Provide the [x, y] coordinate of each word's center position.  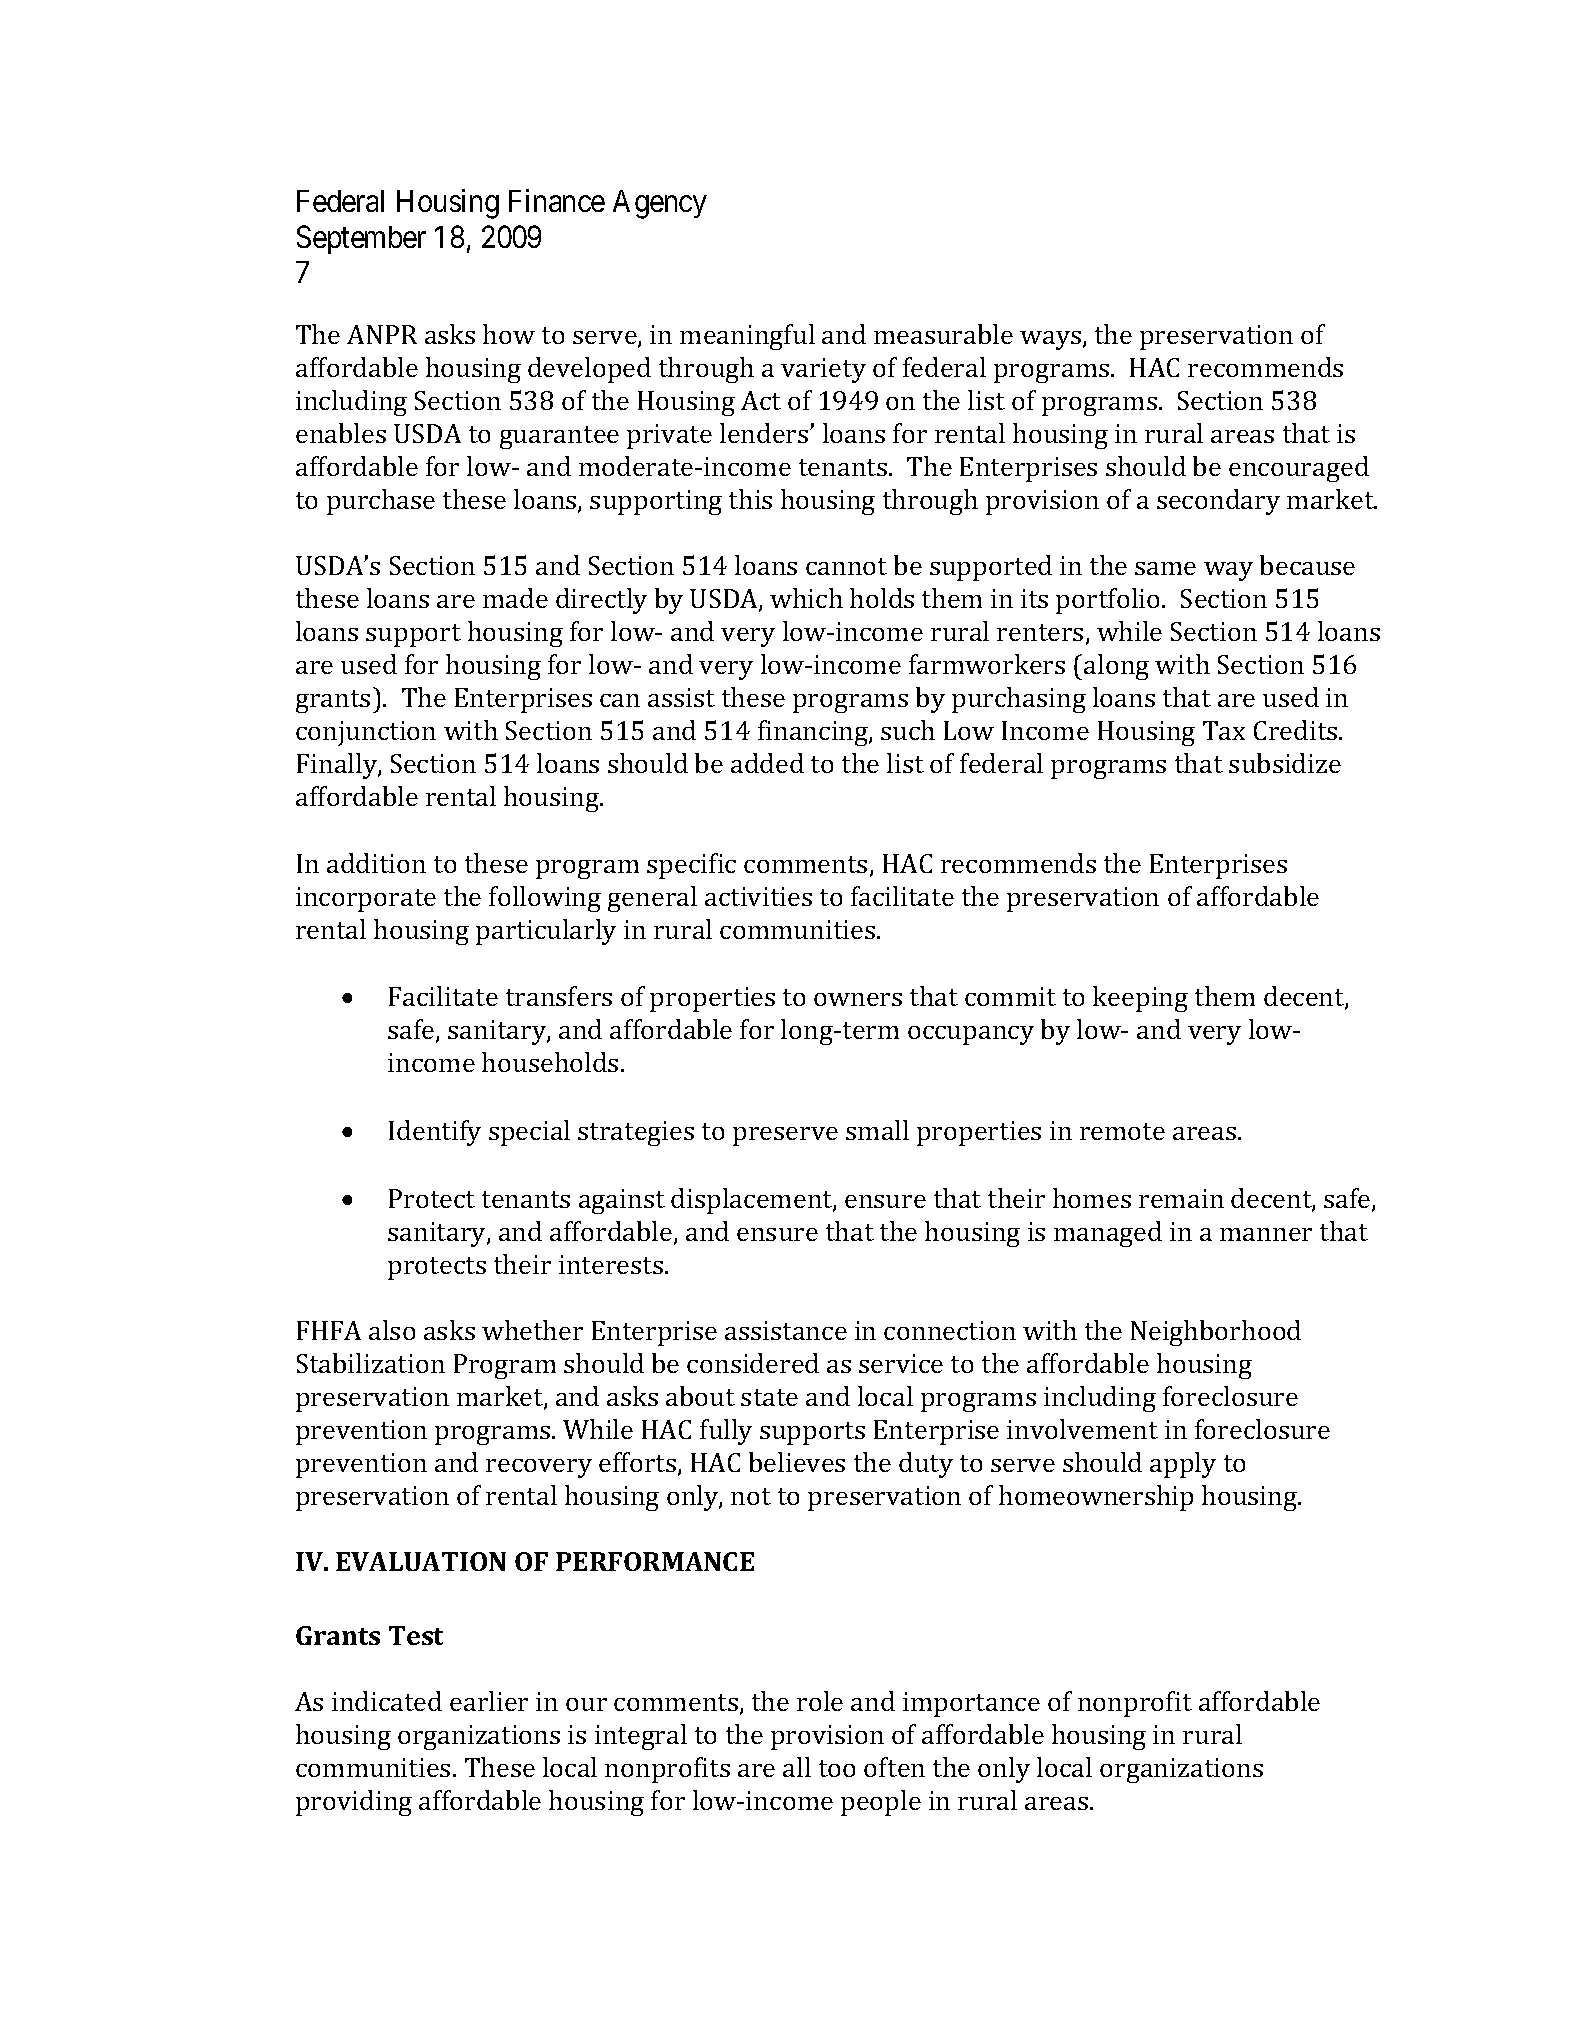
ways [1050, 340]
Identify [435, 1133]
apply [1183, 1465]
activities [758, 896]
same [1165, 568]
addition [376, 863]
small [877, 1130]
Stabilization [371, 1363]
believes [797, 1462]
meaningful [747, 337]
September [361, 239]
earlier [489, 1701]
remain [1181, 1198]
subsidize [1285, 763]
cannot [846, 566]
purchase [381, 502]
